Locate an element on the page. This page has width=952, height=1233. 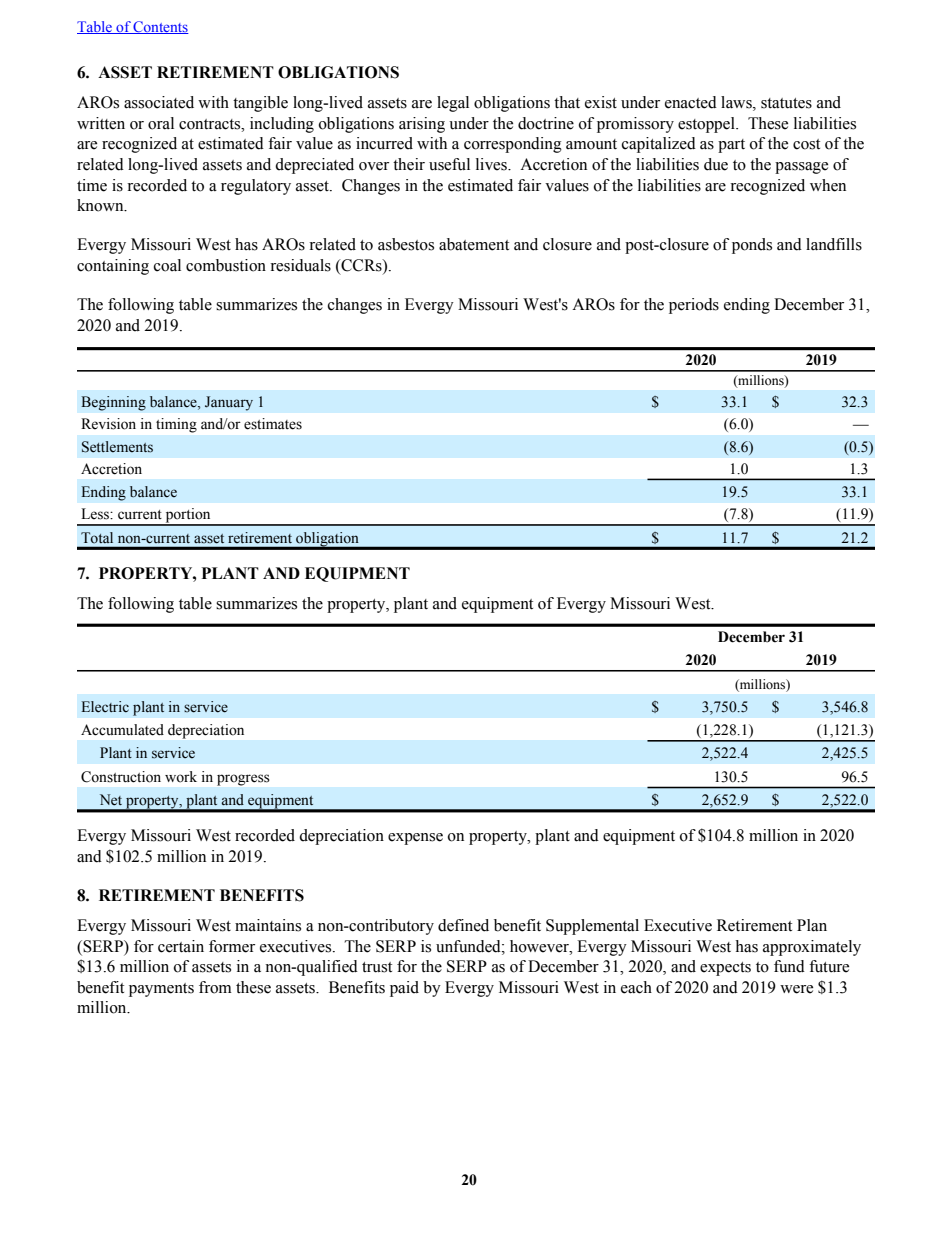
defined is located at coordinates (463, 925).
